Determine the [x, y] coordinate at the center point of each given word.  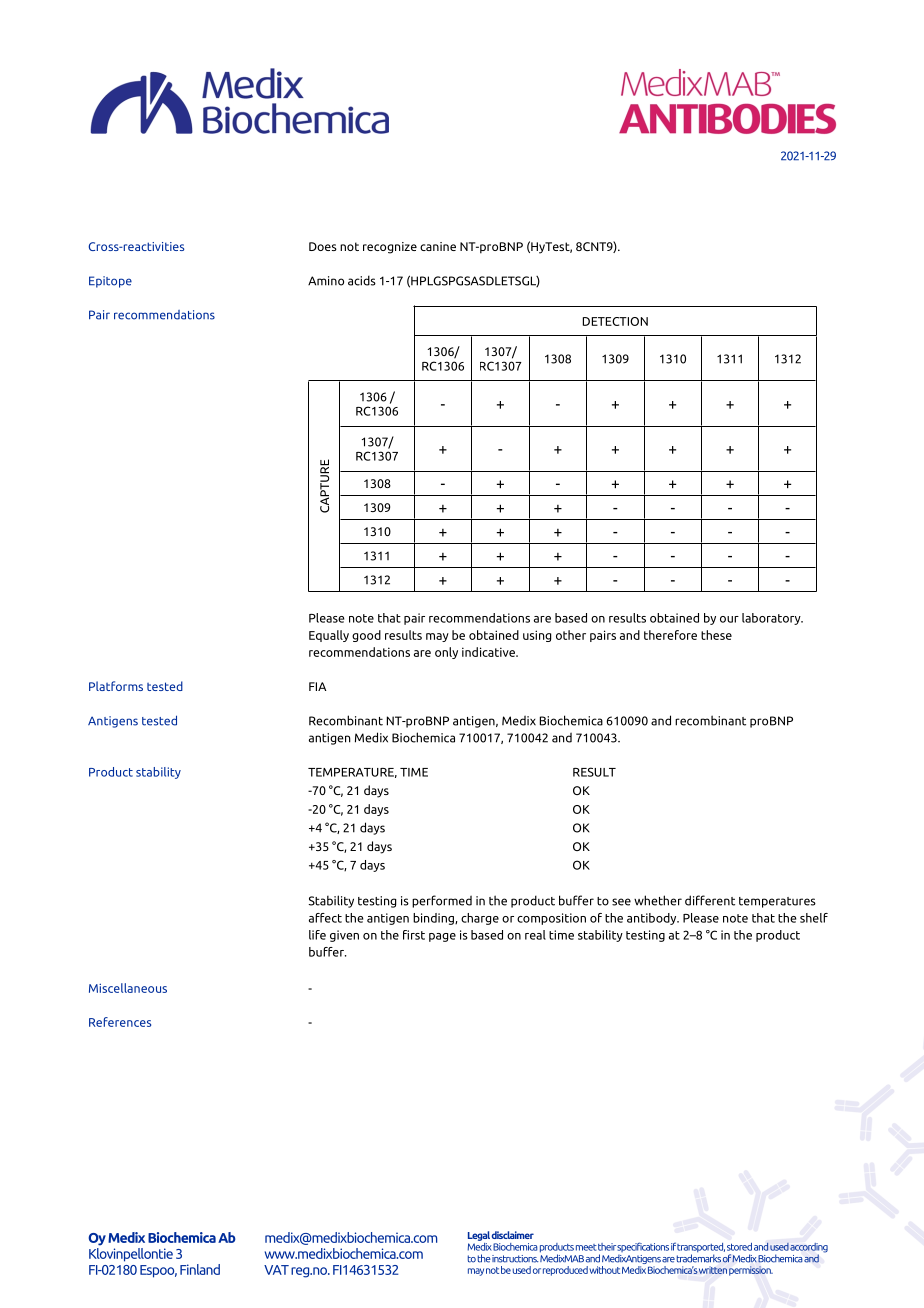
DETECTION [615, 321]
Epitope [110, 282]
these [716, 635]
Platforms [116, 686]
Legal [479, 1236]
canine [438, 246]
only [446, 653]
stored [739, 1247]
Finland [200, 1269]
